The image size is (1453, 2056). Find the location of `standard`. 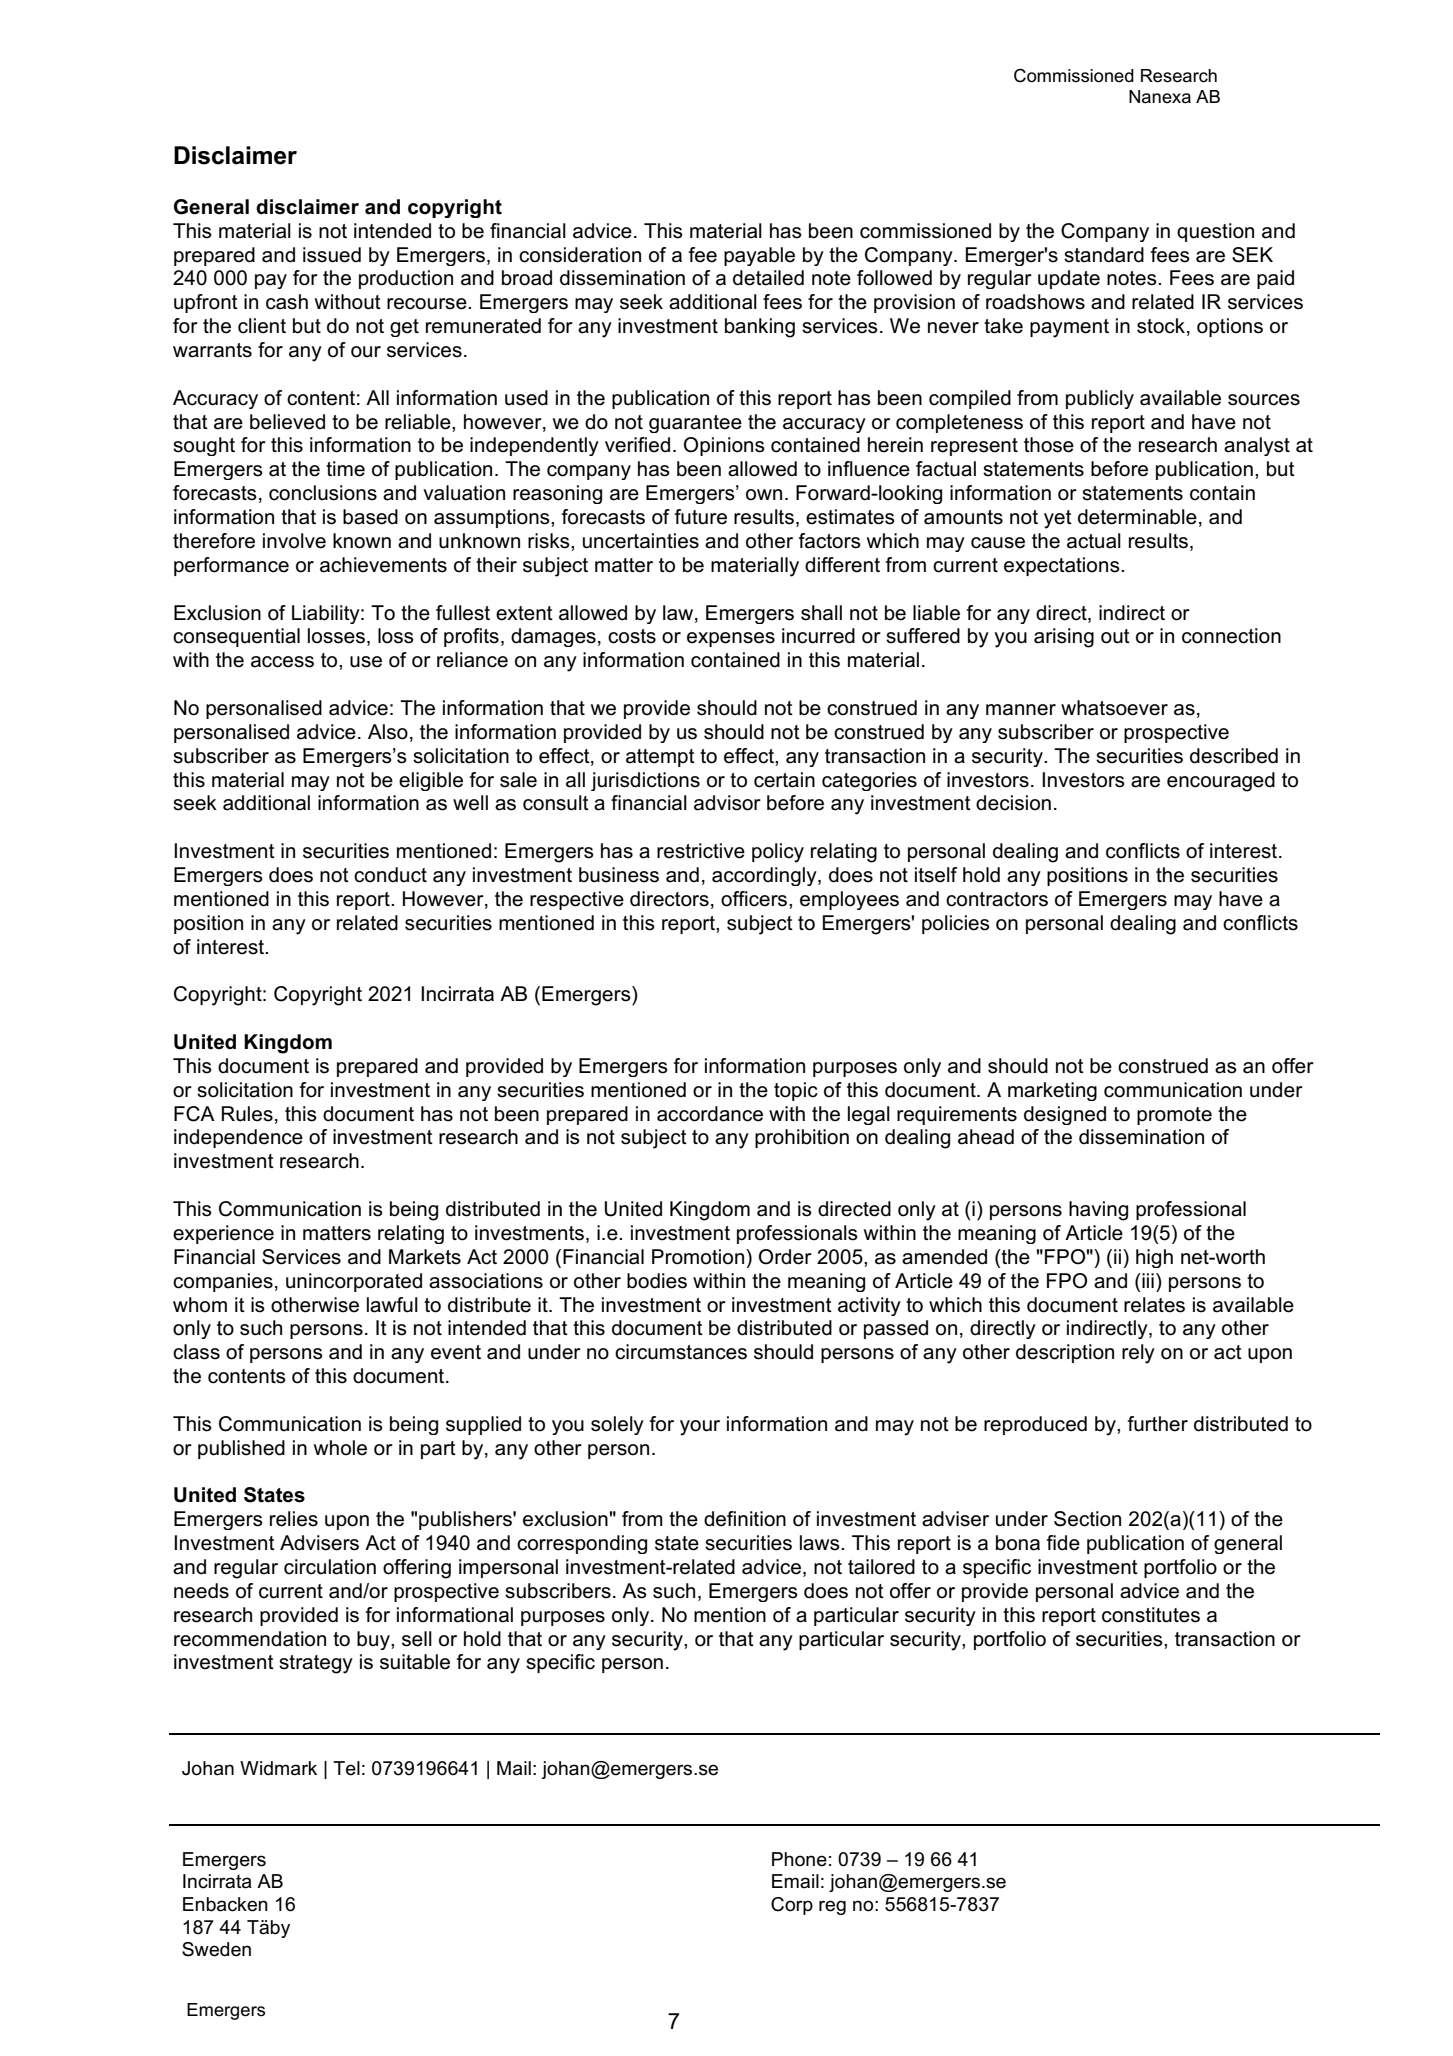

standard is located at coordinates (1104, 255).
